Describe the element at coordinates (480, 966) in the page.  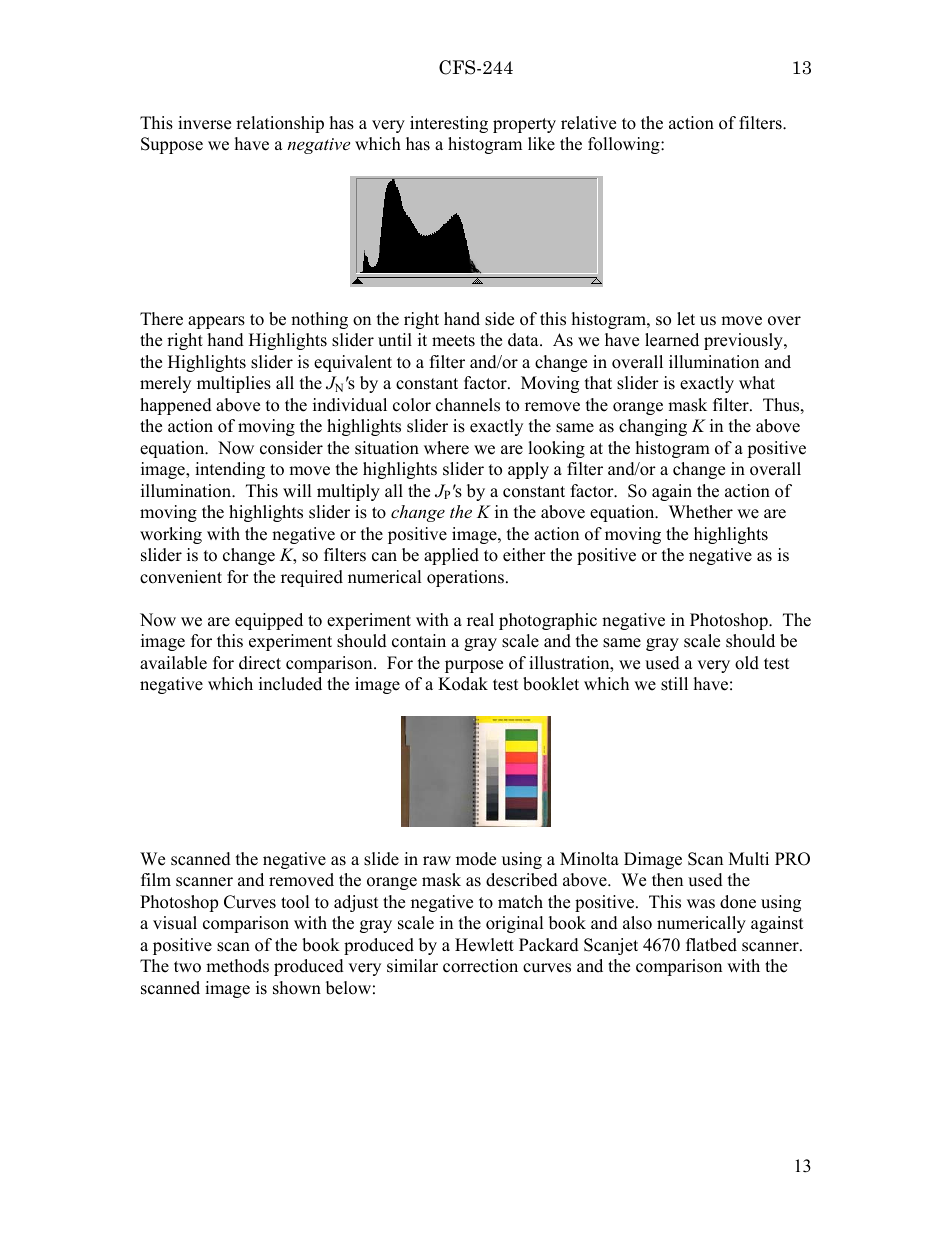
I see `correction` at that location.
